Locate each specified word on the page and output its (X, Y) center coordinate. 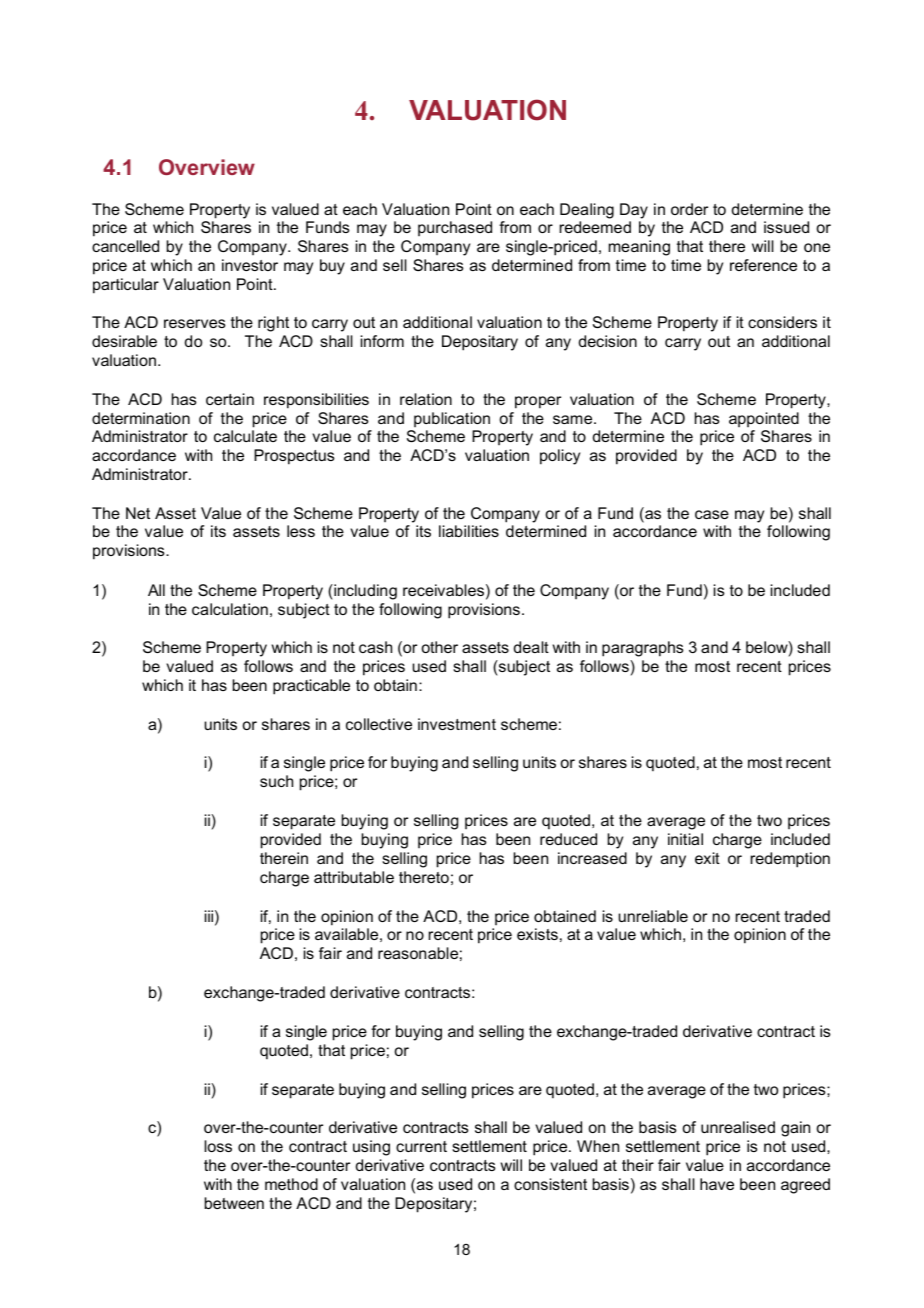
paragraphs (643, 649)
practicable (311, 687)
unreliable (653, 916)
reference (763, 265)
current (421, 1146)
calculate (245, 436)
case (712, 514)
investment (457, 724)
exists (537, 934)
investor (250, 265)
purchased (455, 228)
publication (452, 419)
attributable (354, 877)
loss (218, 1146)
